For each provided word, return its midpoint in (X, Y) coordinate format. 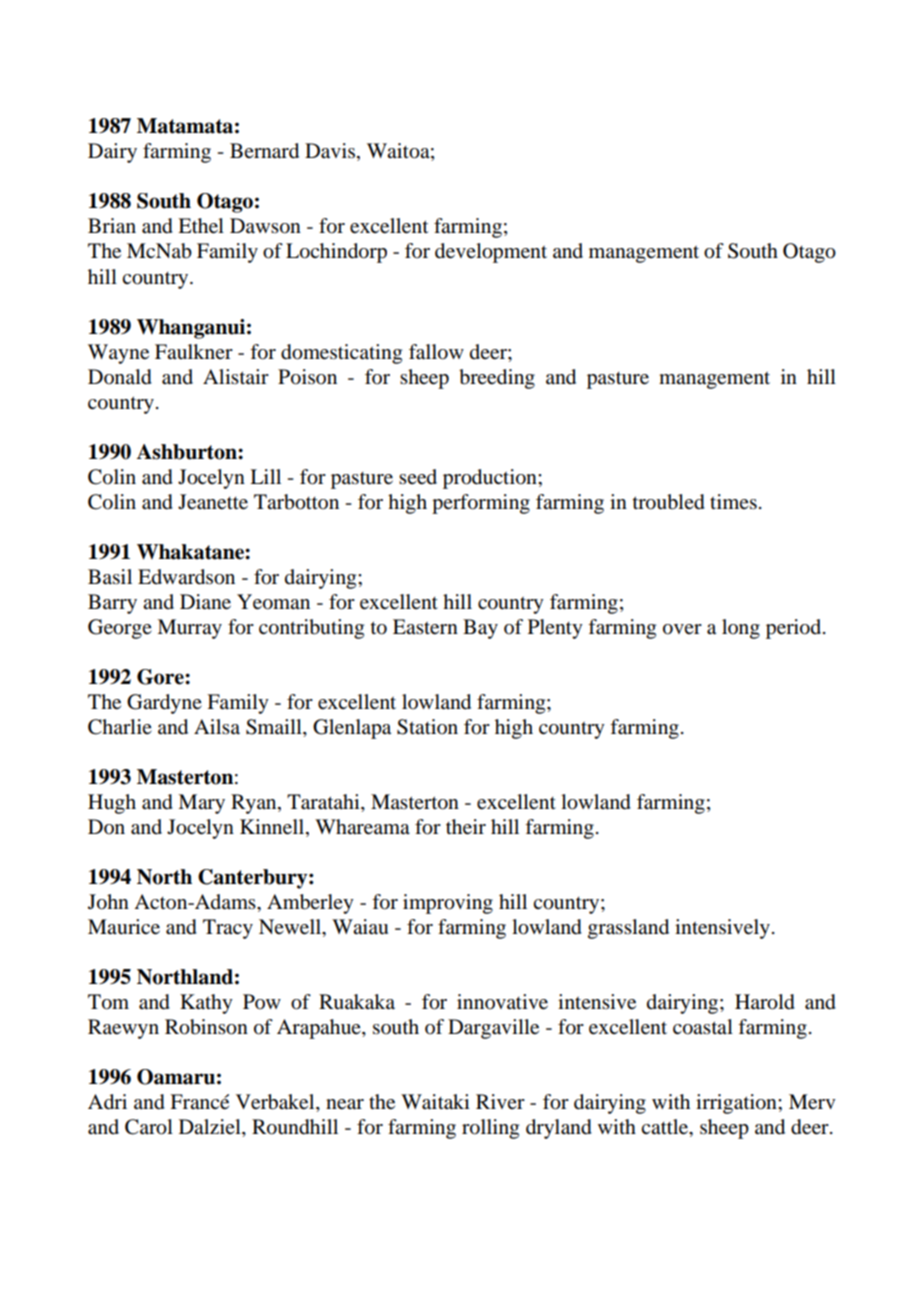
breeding (497, 379)
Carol (149, 1127)
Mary (201, 804)
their (466, 827)
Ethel (201, 226)
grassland (628, 929)
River (500, 1101)
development (491, 253)
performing (481, 504)
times (733, 502)
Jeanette (213, 502)
